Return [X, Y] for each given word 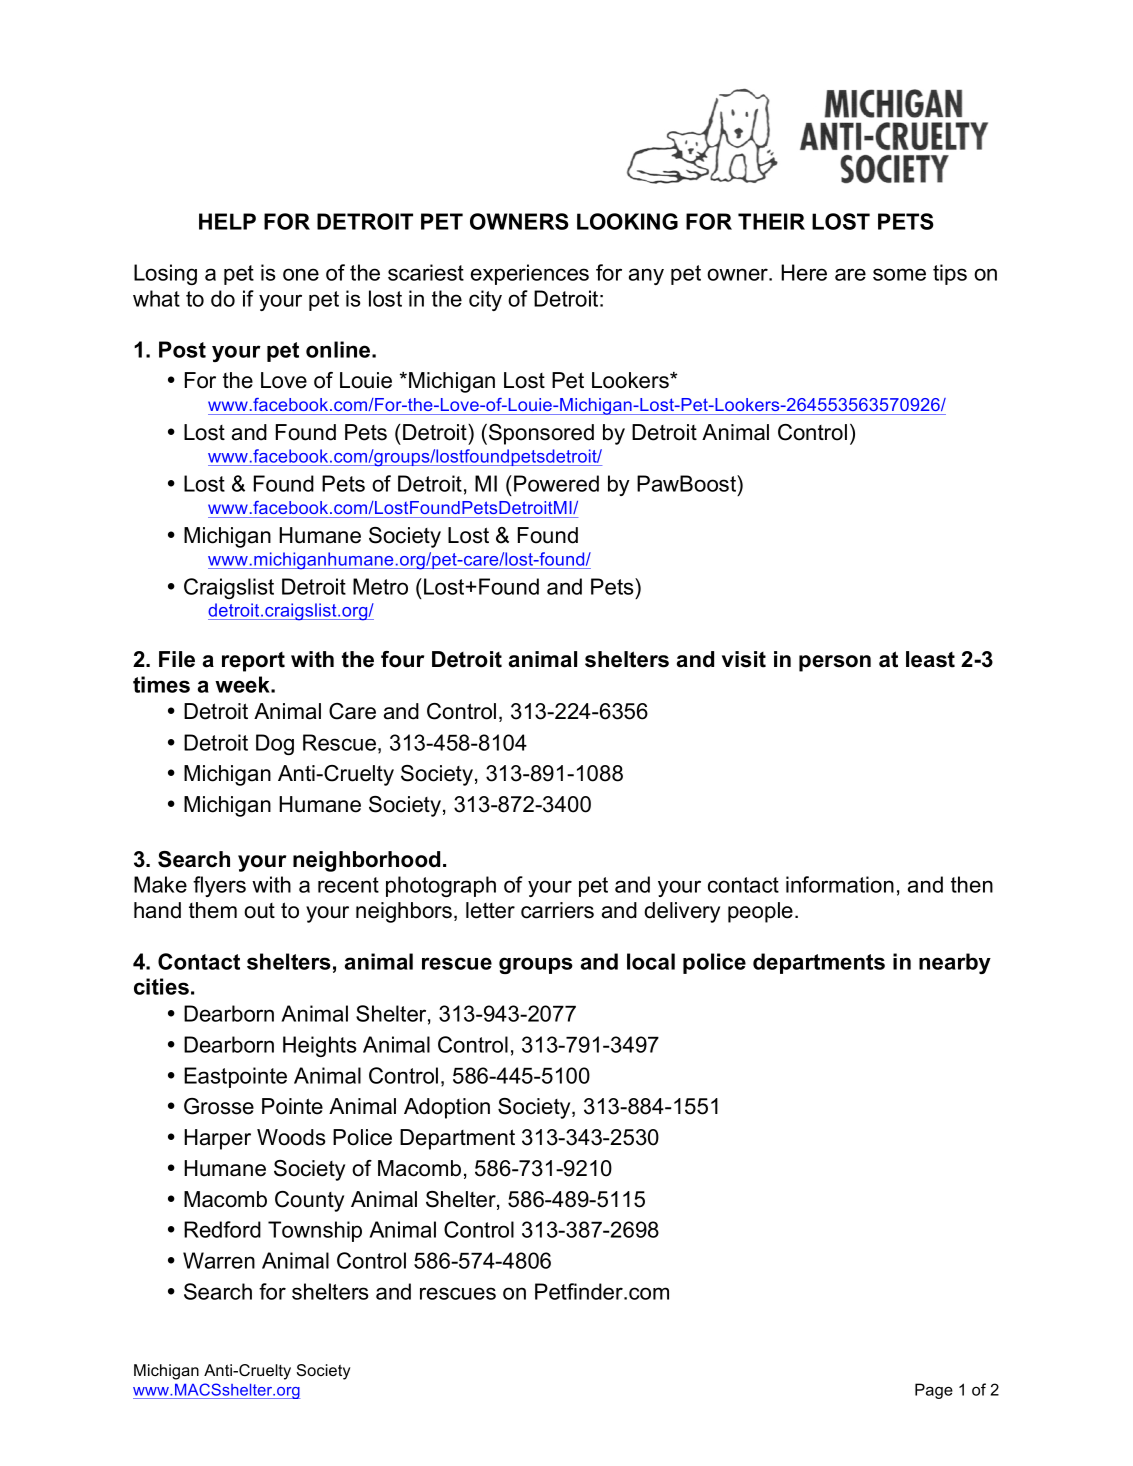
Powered [556, 483]
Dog [275, 744]
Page [934, 1391]
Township [315, 1231]
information [840, 884]
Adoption [447, 1108]
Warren [219, 1260]
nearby [955, 963]
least [930, 659]
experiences [530, 274]
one [301, 274]
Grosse [219, 1106]
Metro [380, 586]
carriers [557, 910]
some [899, 274]
